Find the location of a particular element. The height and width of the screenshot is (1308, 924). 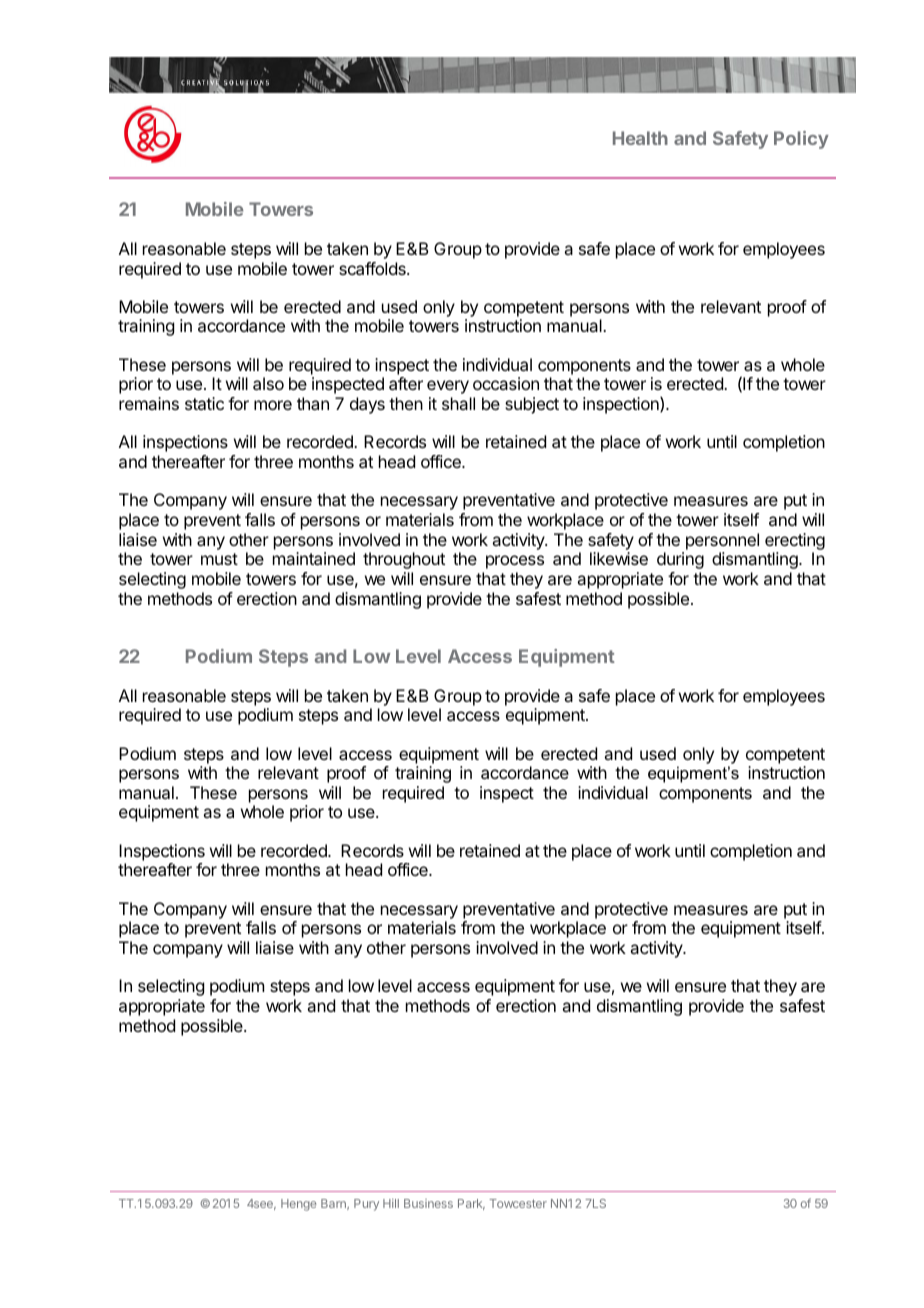

Barn is located at coordinates (334, 1204).
